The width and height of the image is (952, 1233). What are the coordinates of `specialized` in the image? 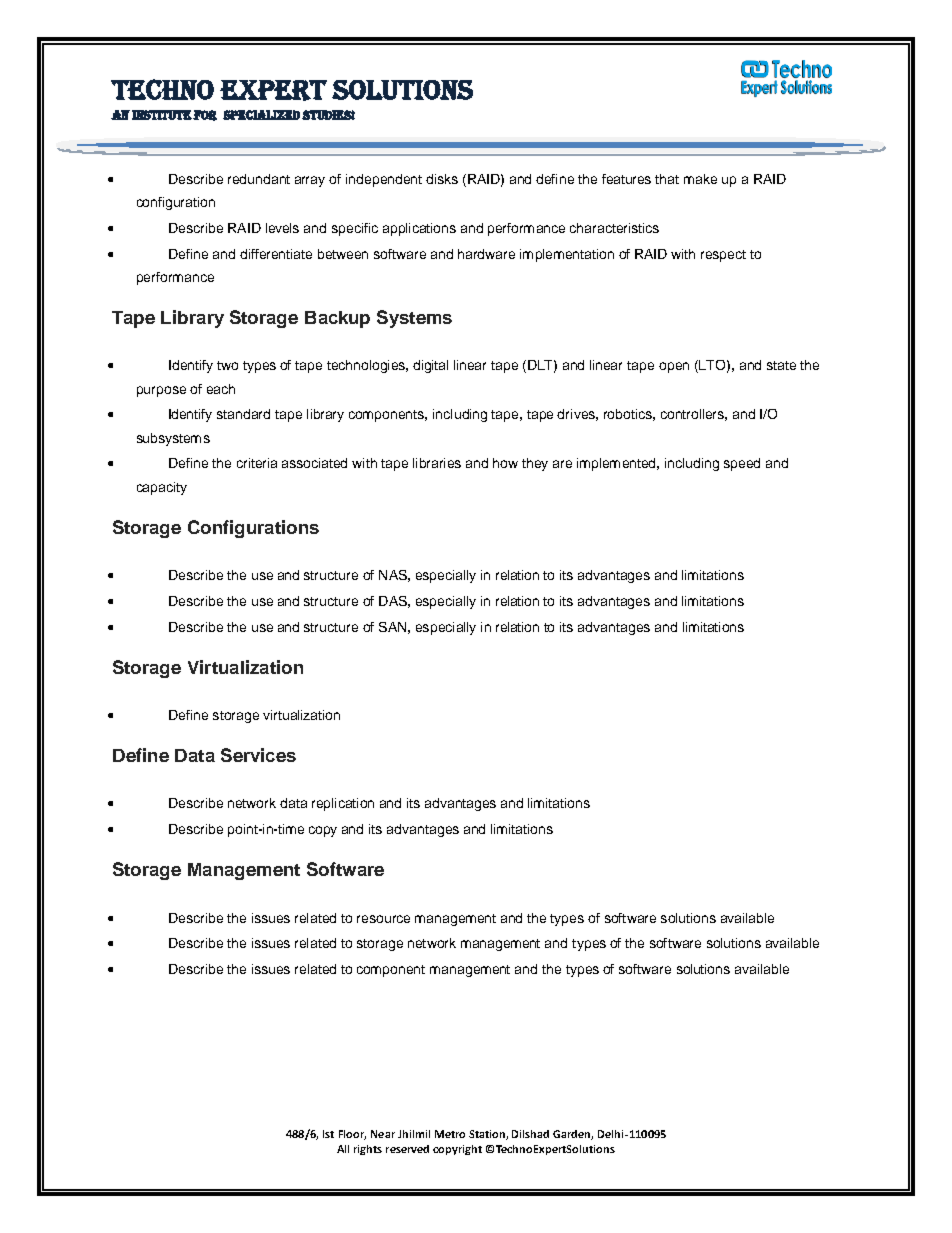 It's located at (261, 115).
